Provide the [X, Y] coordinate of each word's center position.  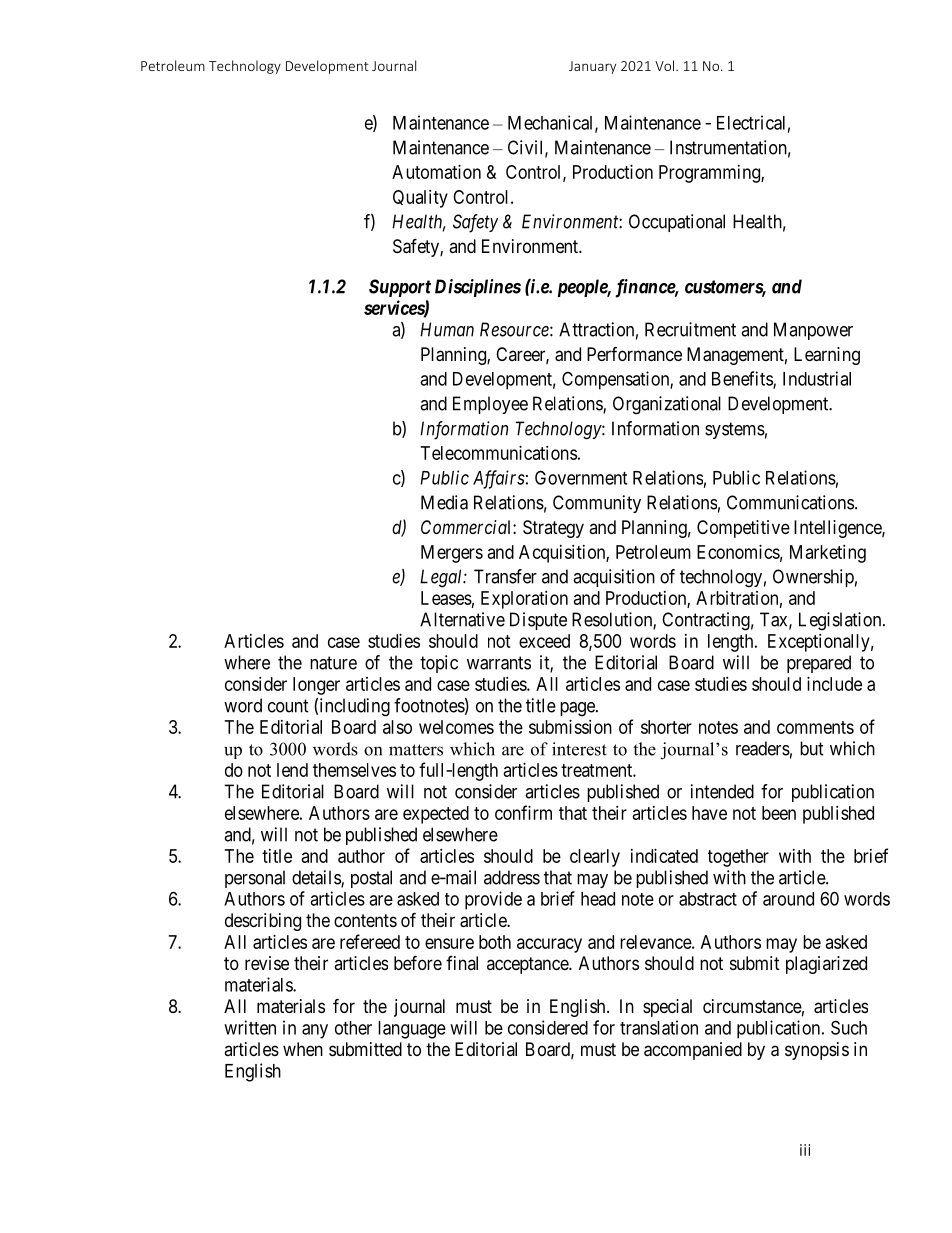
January [592, 67]
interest [579, 749]
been [779, 813]
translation [659, 1027]
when [303, 1049]
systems [735, 430]
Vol [664, 65]
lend [292, 770]
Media [444, 502]
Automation [436, 172]
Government [581, 477]
